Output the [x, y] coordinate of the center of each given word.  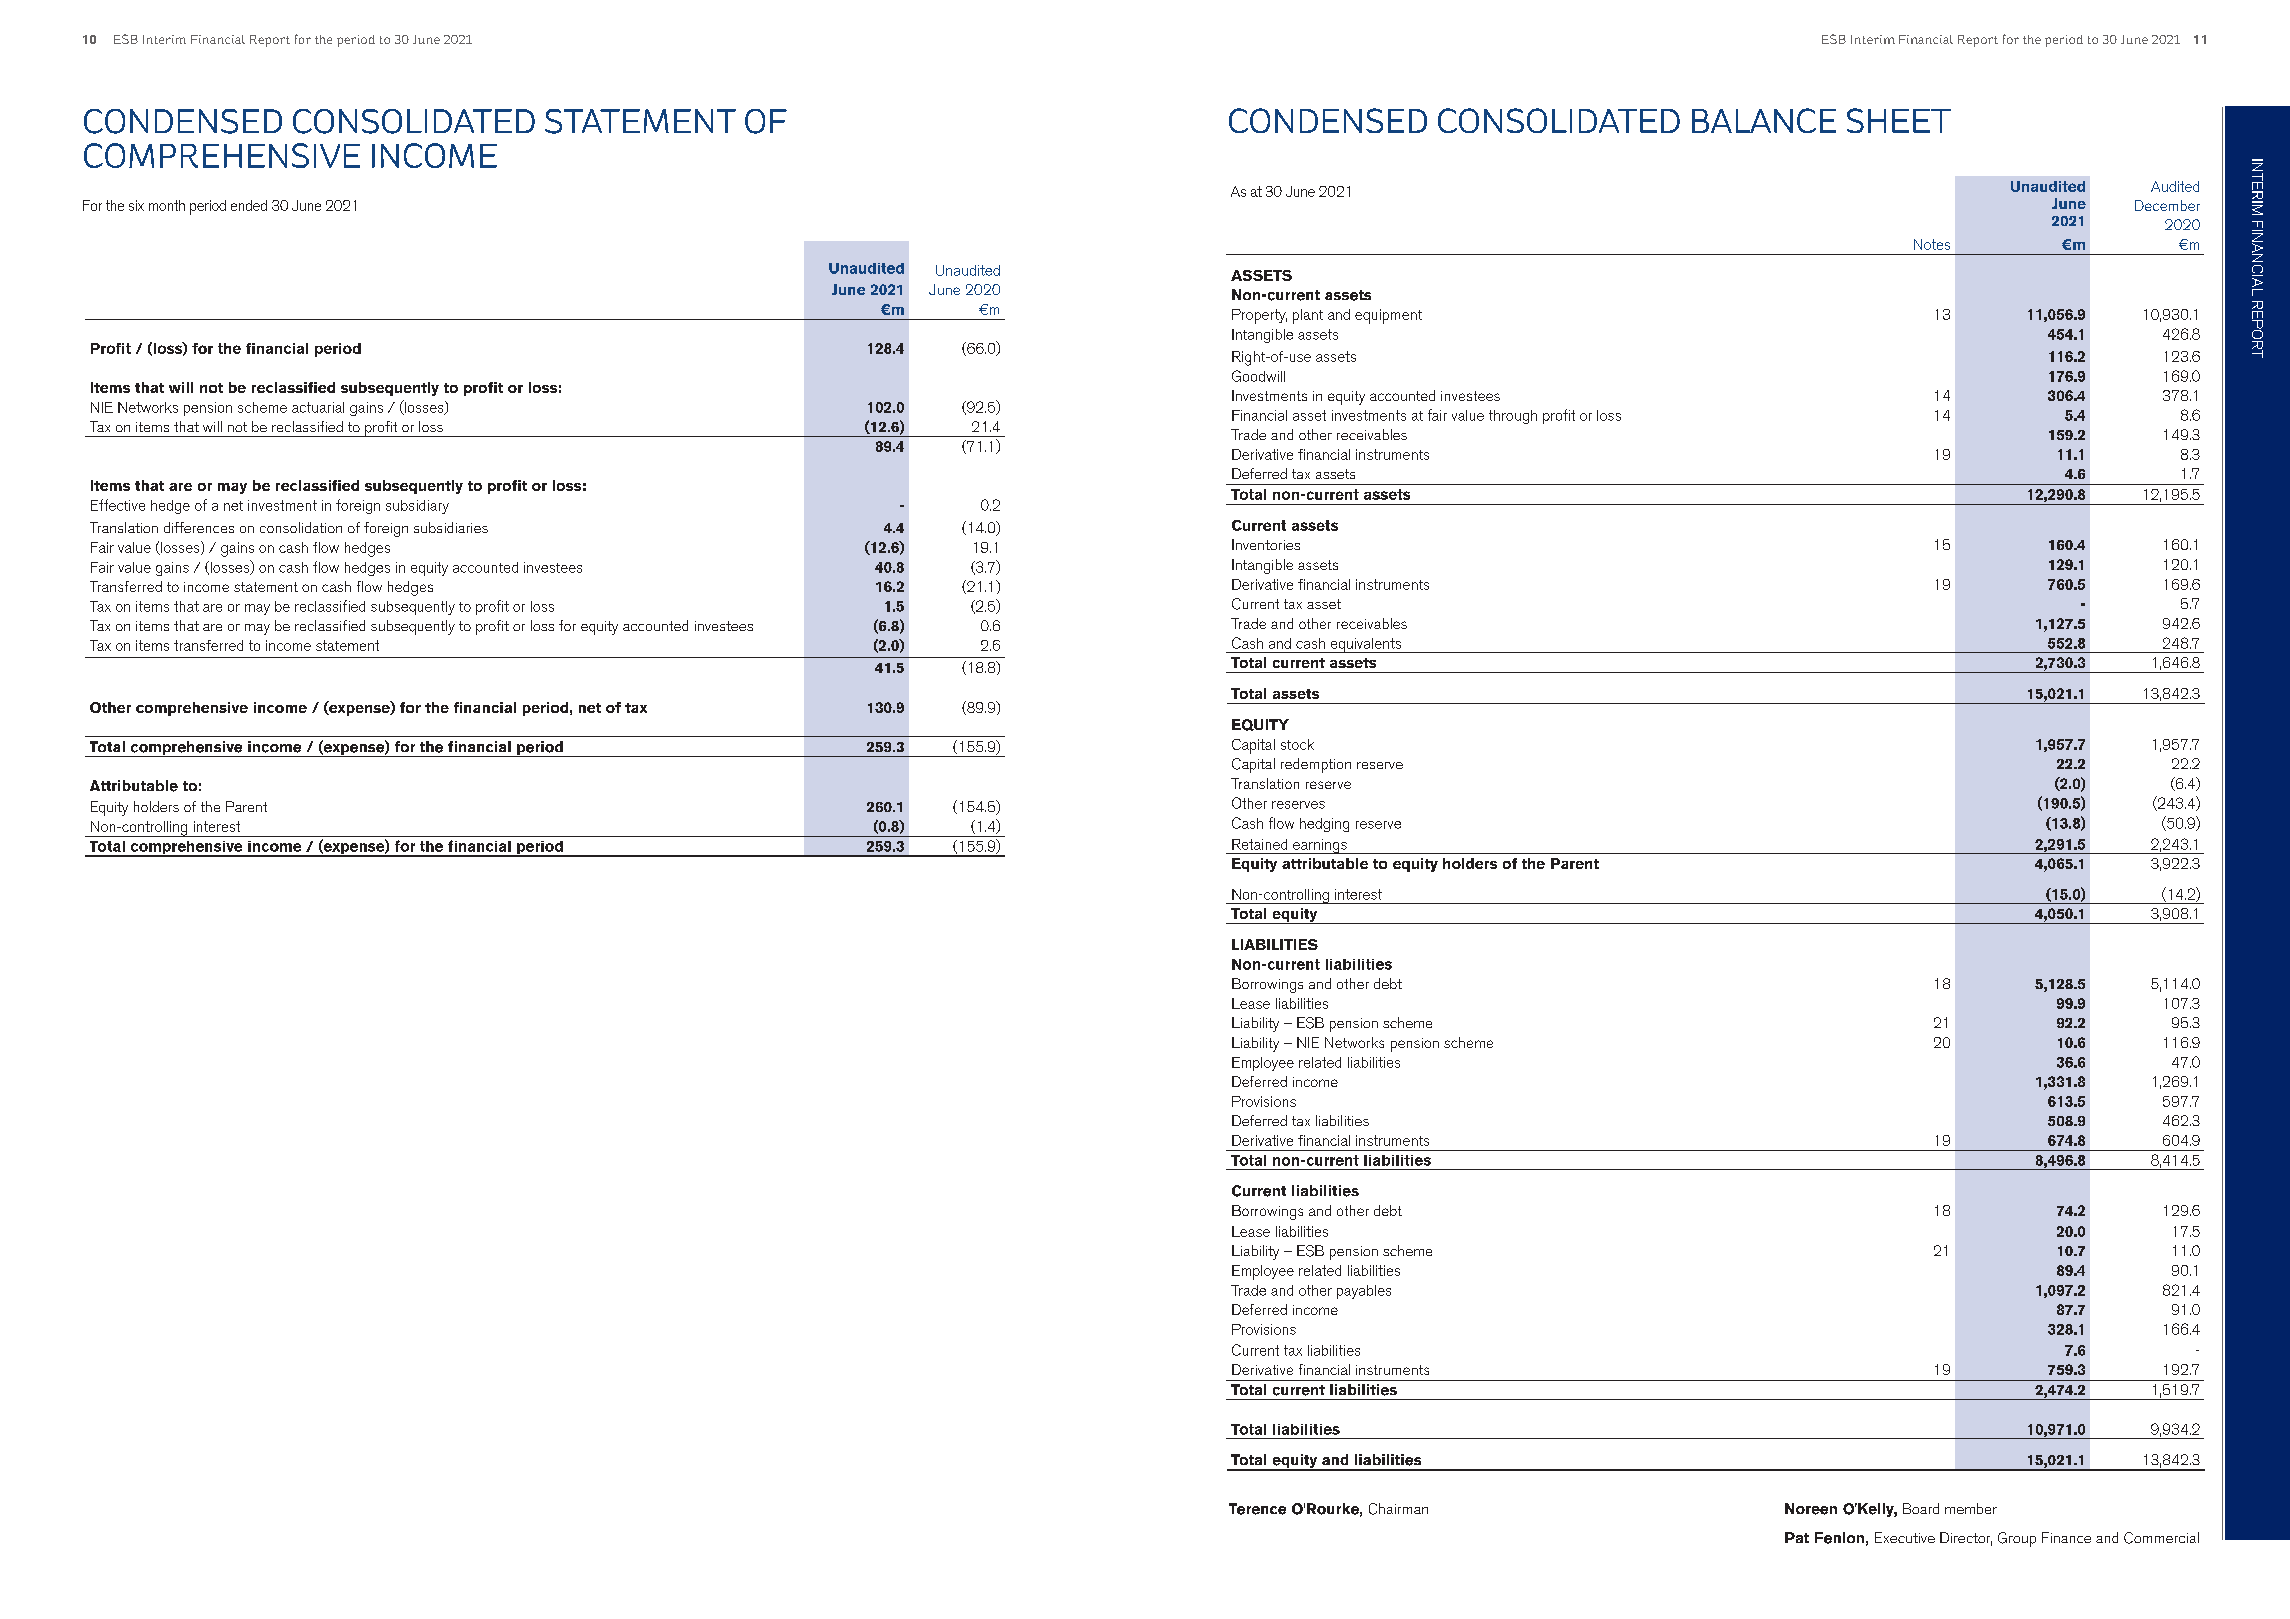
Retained [1259, 844]
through [1513, 417]
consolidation [301, 527]
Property [1259, 316]
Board [1921, 1508]
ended [249, 205]
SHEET [1899, 120]
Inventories [1266, 544]
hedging [1324, 825]
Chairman [1398, 1509]
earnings [1320, 846]
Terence [1257, 1509]
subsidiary [417, 507]
